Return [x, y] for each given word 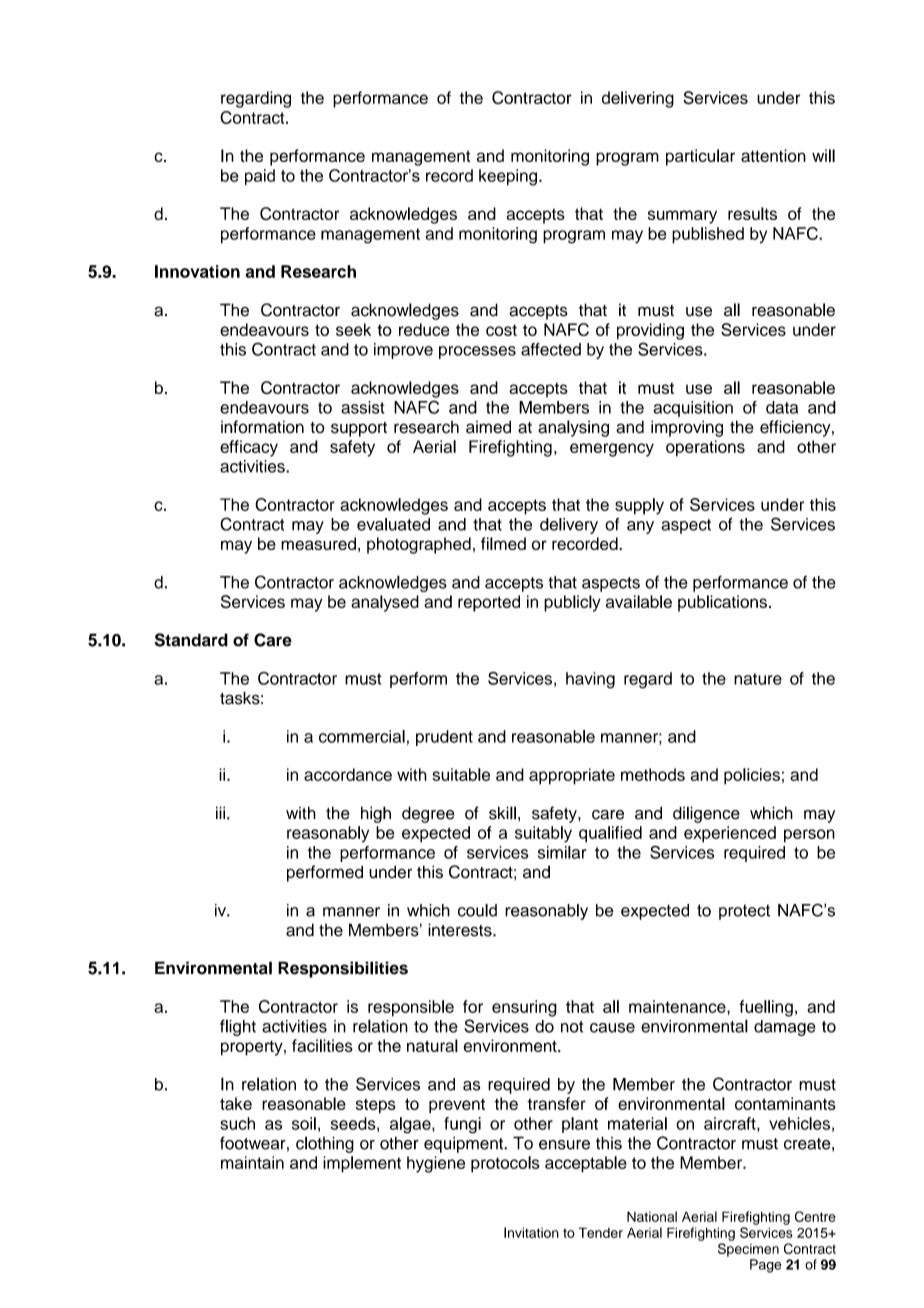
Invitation [531, 1232]
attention [773, 155]
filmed [503, 543]
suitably [543, 834]
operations [705, 448]
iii [220, 812]
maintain [252, 1162]
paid [260, 177]
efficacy [249, 448]
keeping [508, 177]
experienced [730, 834]
